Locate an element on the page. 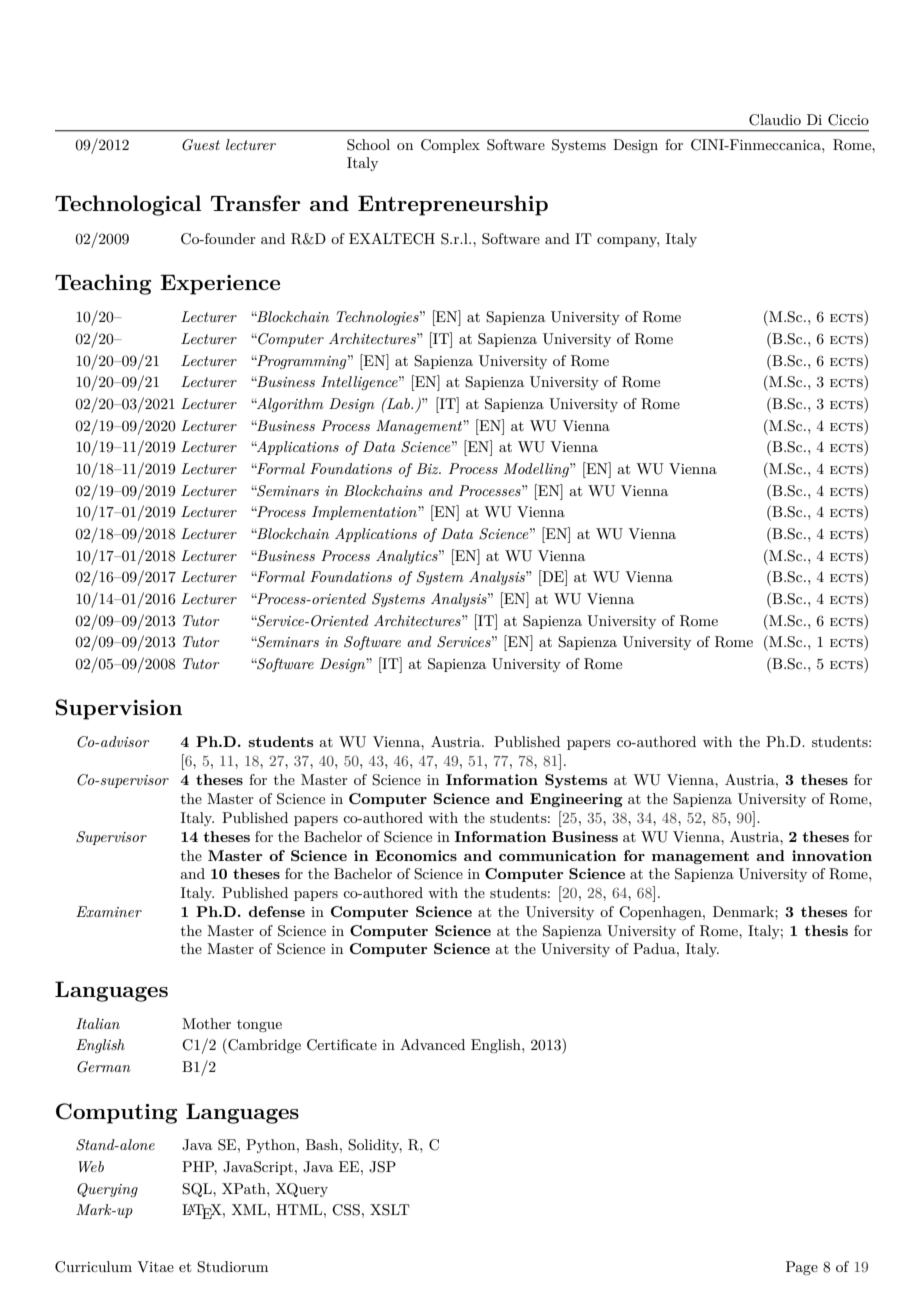  Biz is located at coordinates (429, 468).
